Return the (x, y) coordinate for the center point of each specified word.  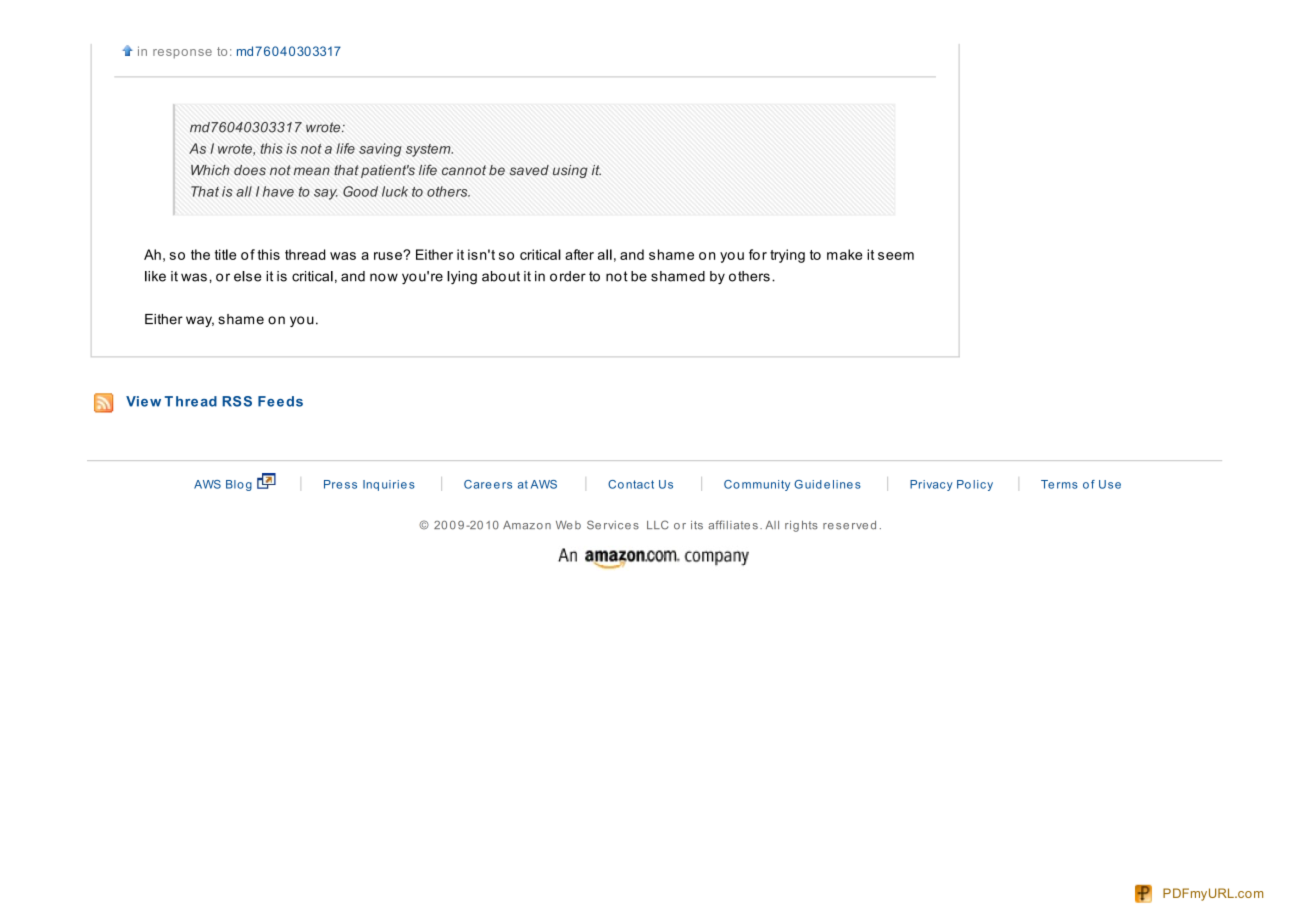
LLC (657, 525)
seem (896, 256)
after (579, 254)
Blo (235, 484)
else (247, 276)
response (182, 54)
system (429, 150)
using (570, 171)
